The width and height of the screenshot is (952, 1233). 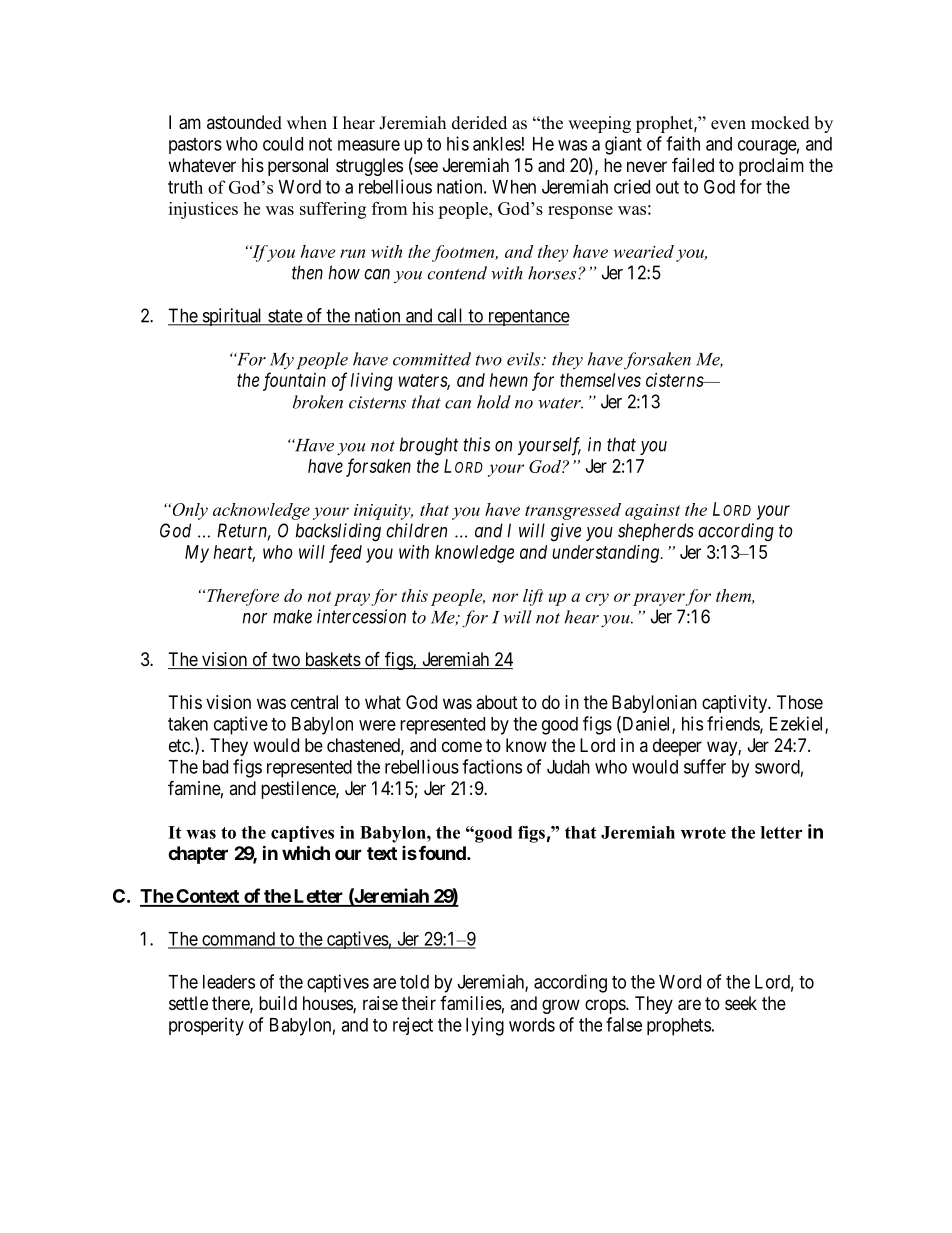 What do you see at coordinates (497, 144) in the screenshot?
I see `ankles` at bounding box center [497, 144].
